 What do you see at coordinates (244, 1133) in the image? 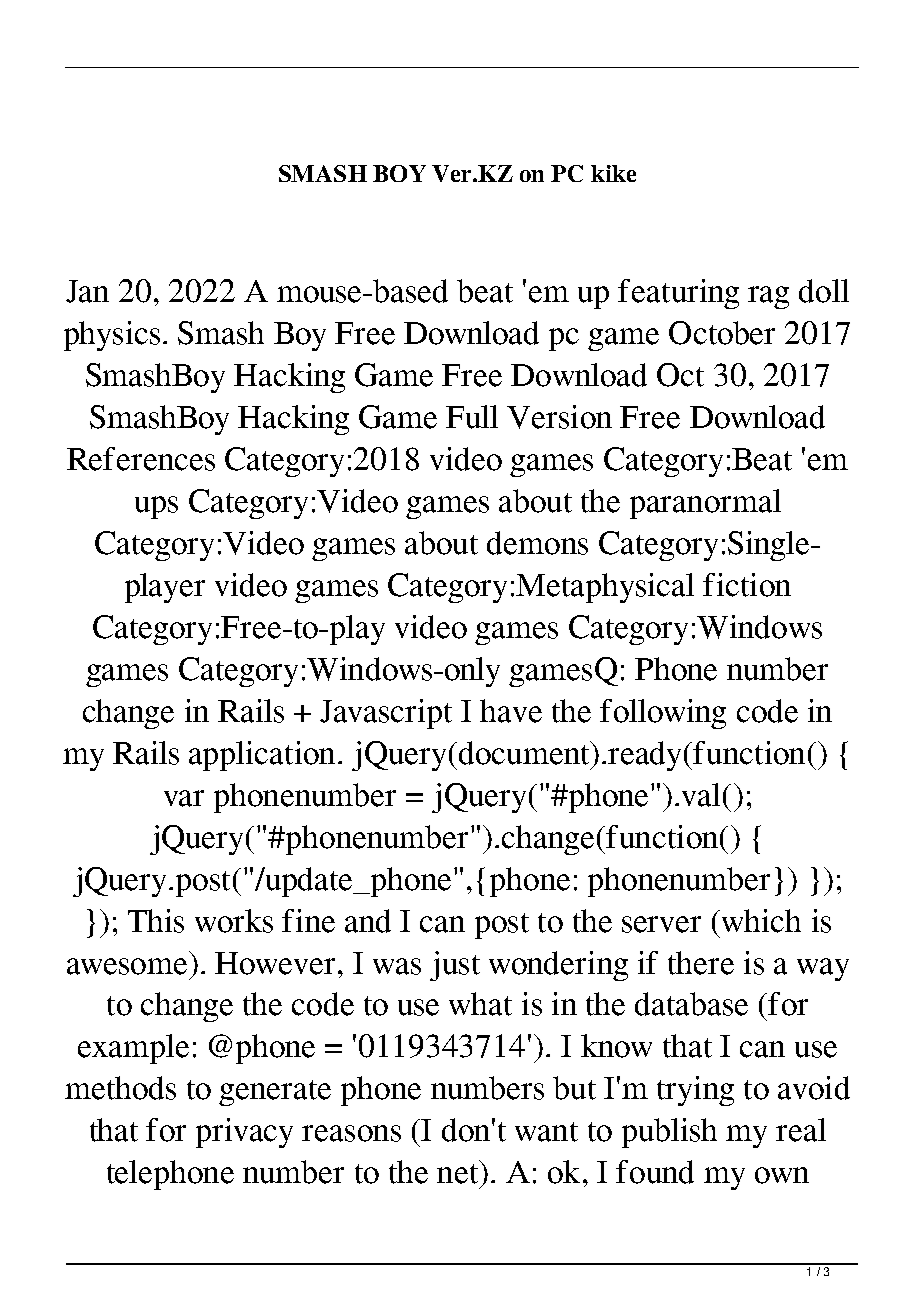
I see `privacy` at bounding box center [244, 1133].
